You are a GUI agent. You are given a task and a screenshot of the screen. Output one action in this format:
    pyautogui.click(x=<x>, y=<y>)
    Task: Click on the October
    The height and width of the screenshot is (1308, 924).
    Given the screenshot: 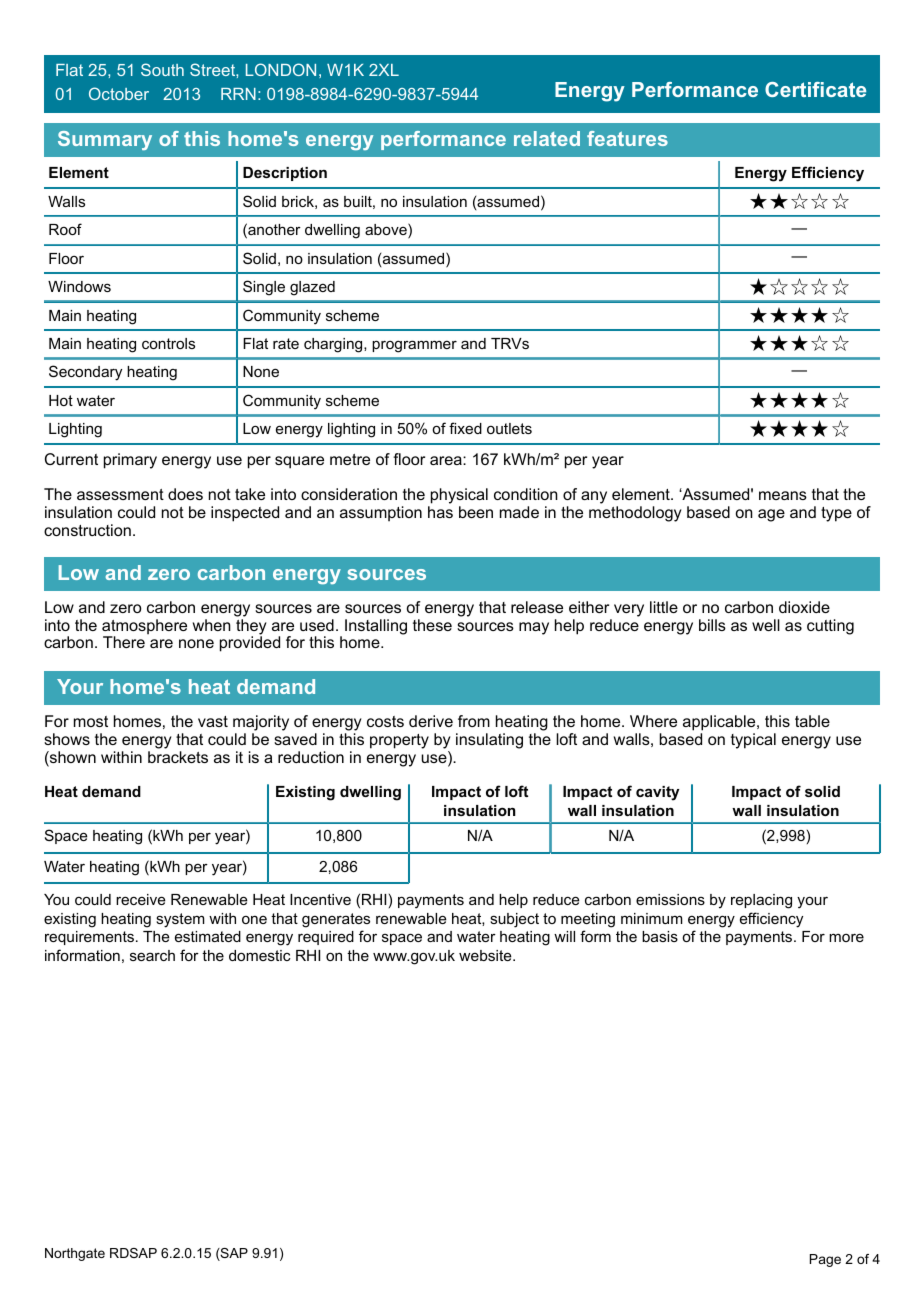 What is the action you would take?
    pyautogui.click(x=119, y=93)
